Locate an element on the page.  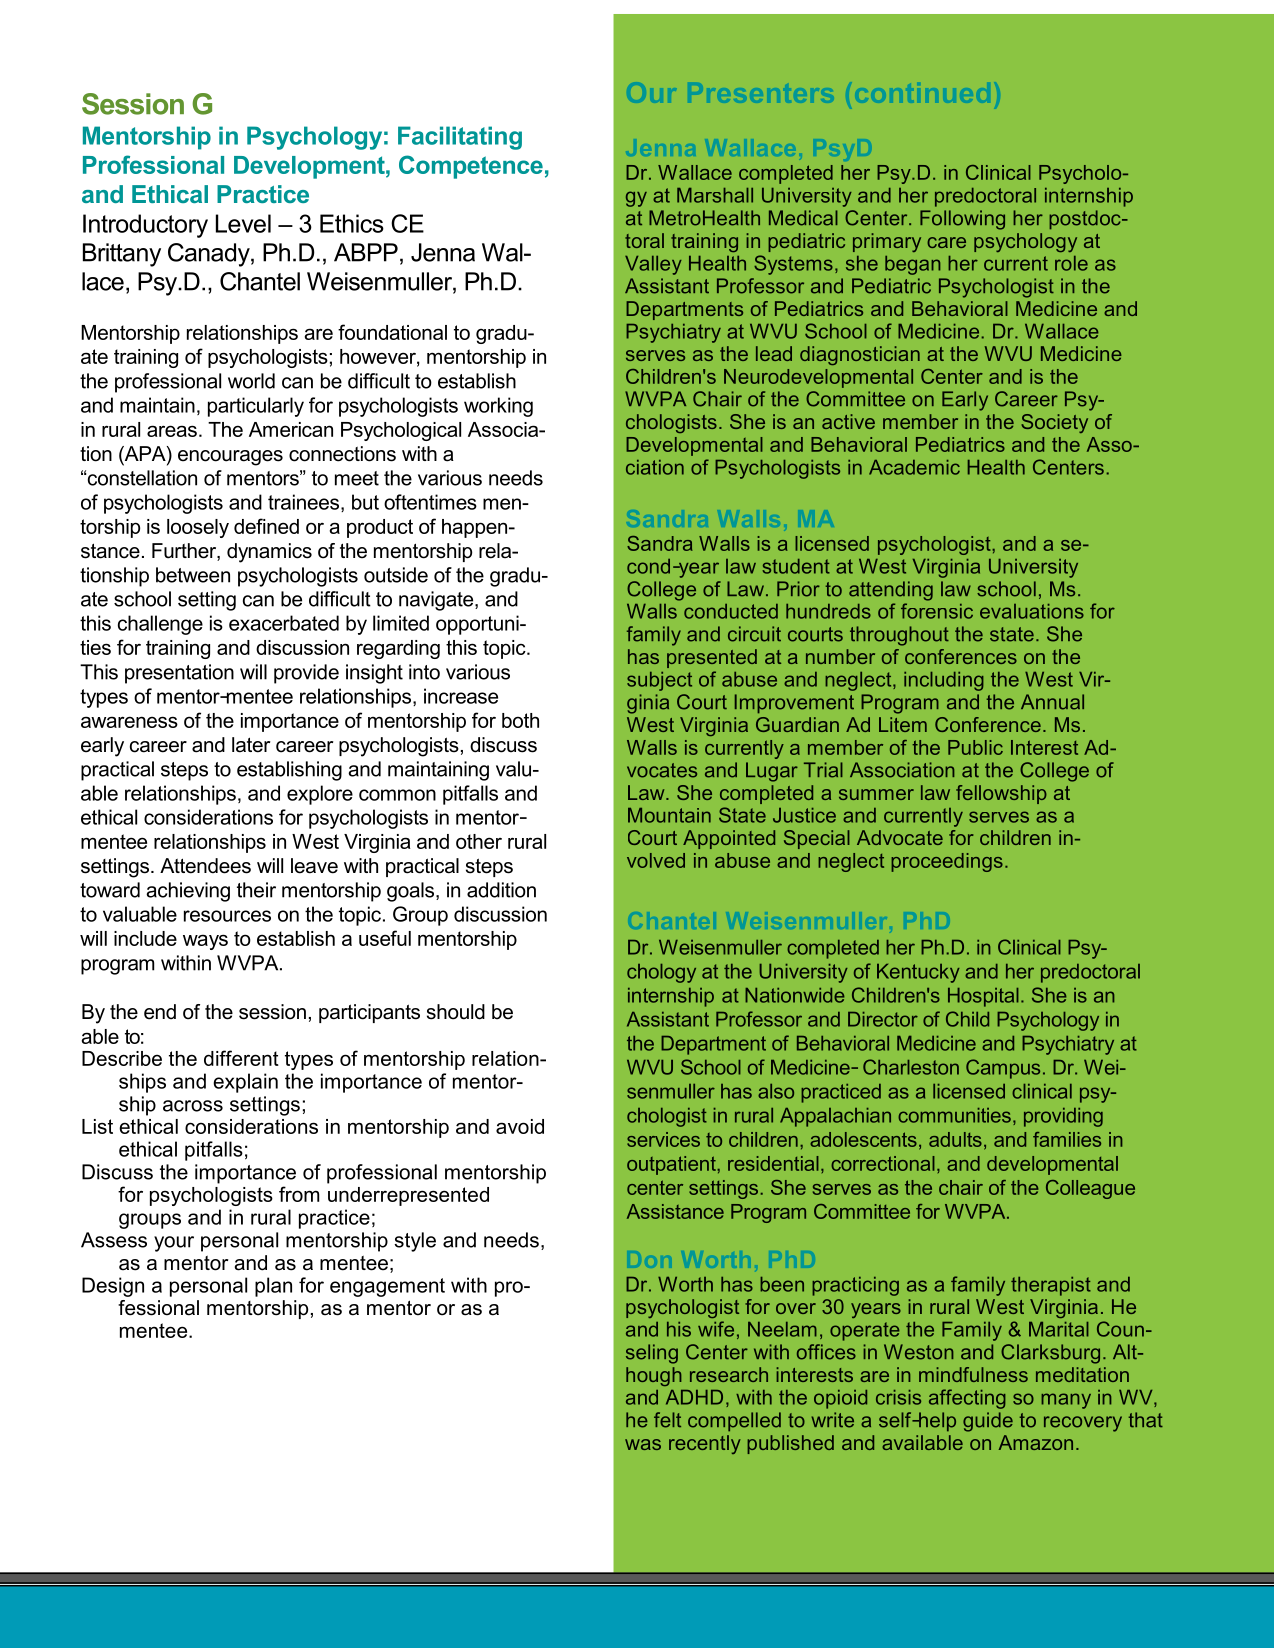
Level is located at coordinates (243, 223).
